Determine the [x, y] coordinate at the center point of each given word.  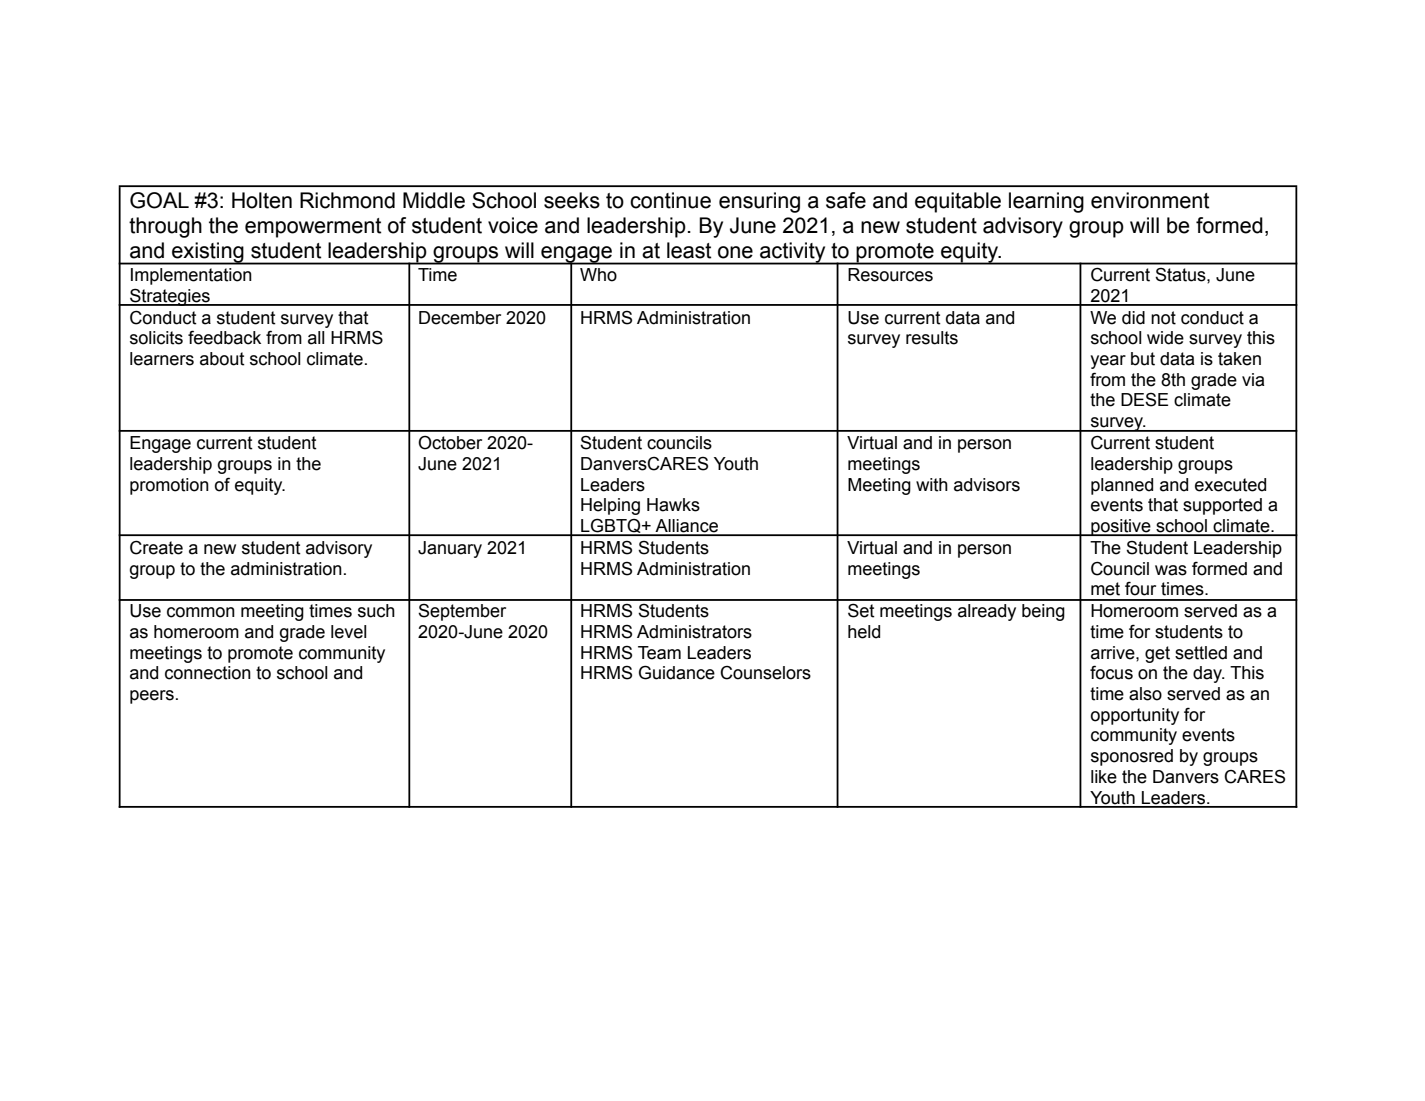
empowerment [313, 228]
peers [152, 697]
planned [1122, 486]
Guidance [677, 672]
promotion [169, 486]
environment [1150, 200]
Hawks [673, 505]
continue [670, 200]
